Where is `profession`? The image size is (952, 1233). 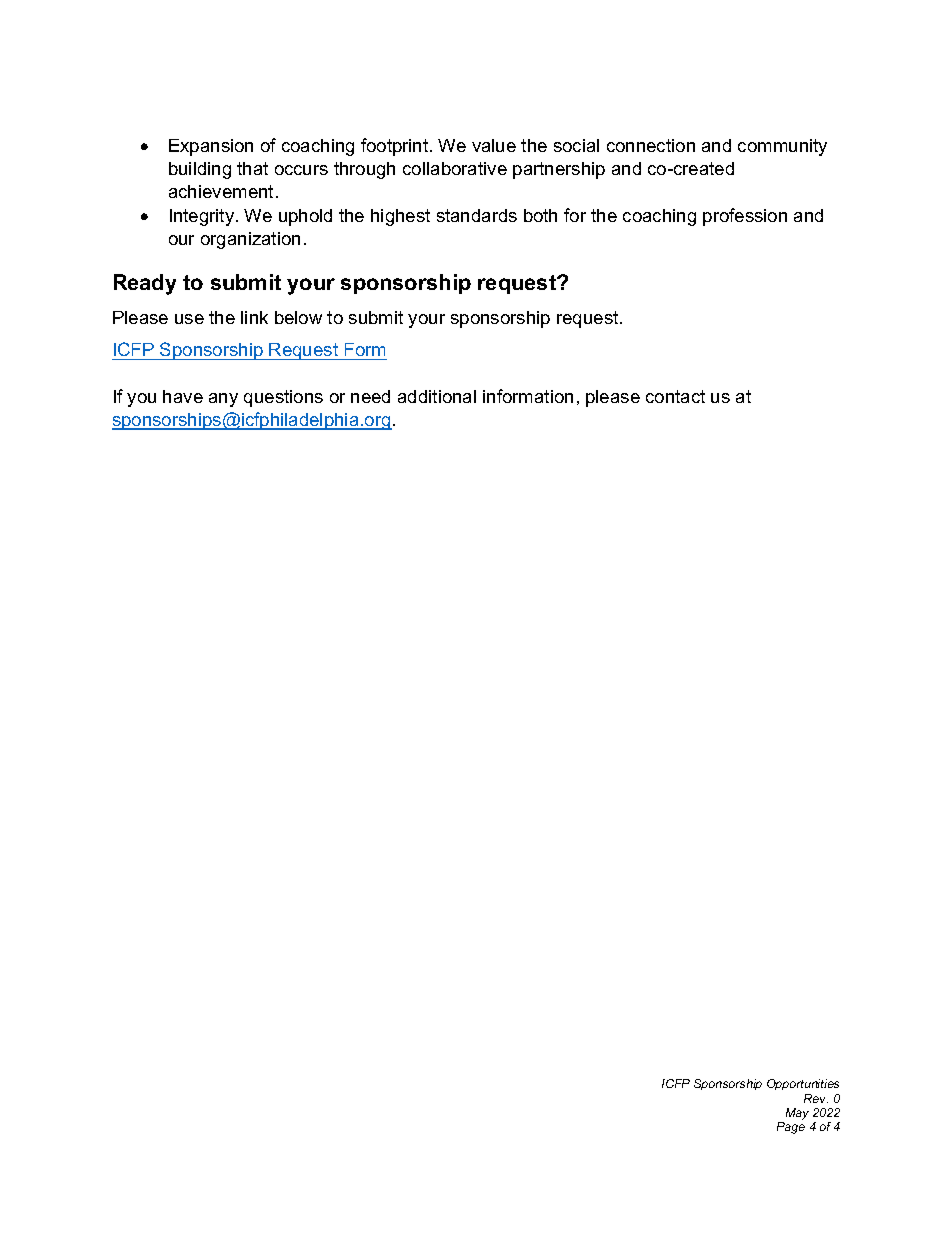 profession is located at coordinates (745, 217).
